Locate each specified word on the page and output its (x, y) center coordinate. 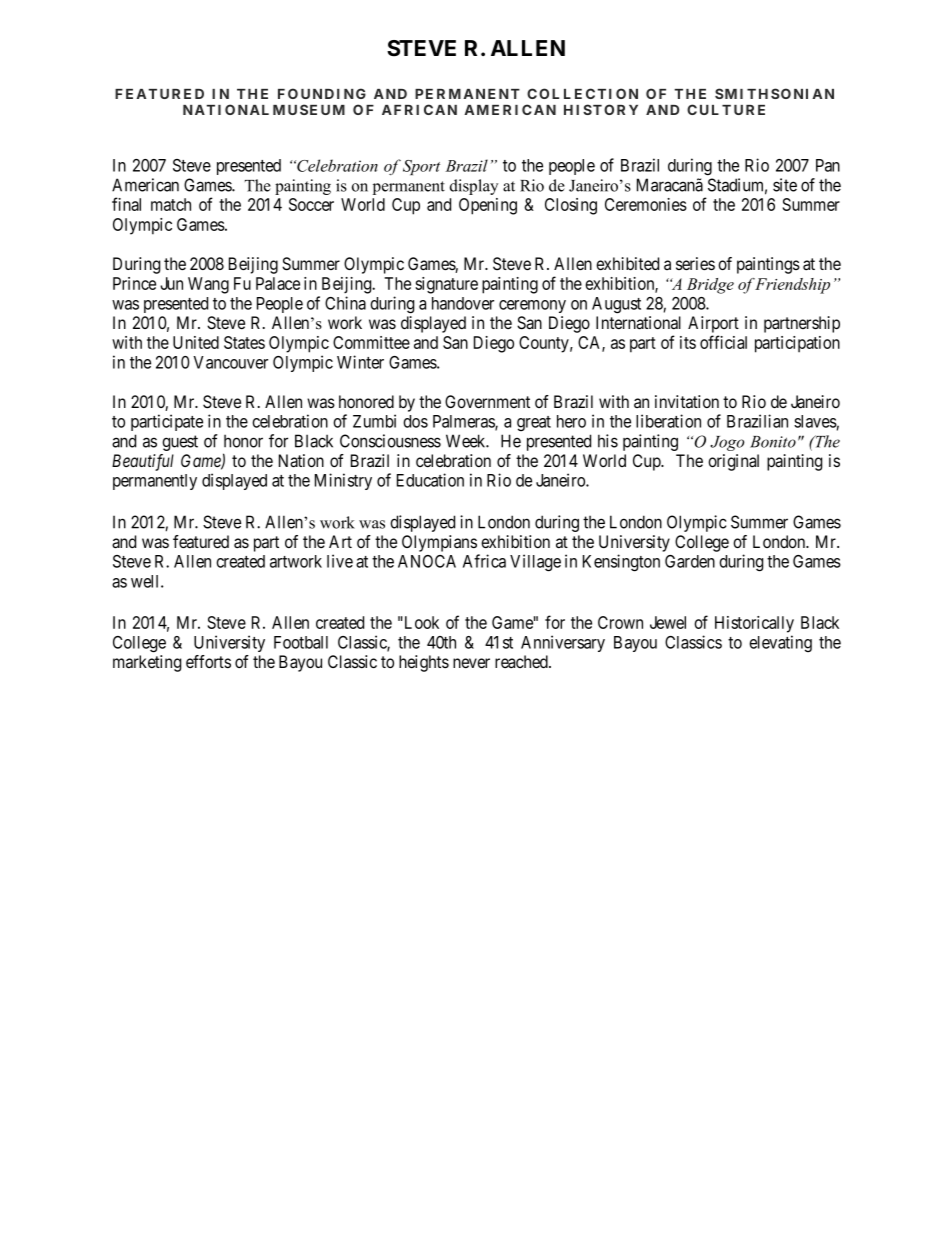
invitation (687, 402)
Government (487, 401)
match (171, 204)
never (471, 663)
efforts (208, 661)
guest (180, 443)
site (785, 185)
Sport (421, 167)
